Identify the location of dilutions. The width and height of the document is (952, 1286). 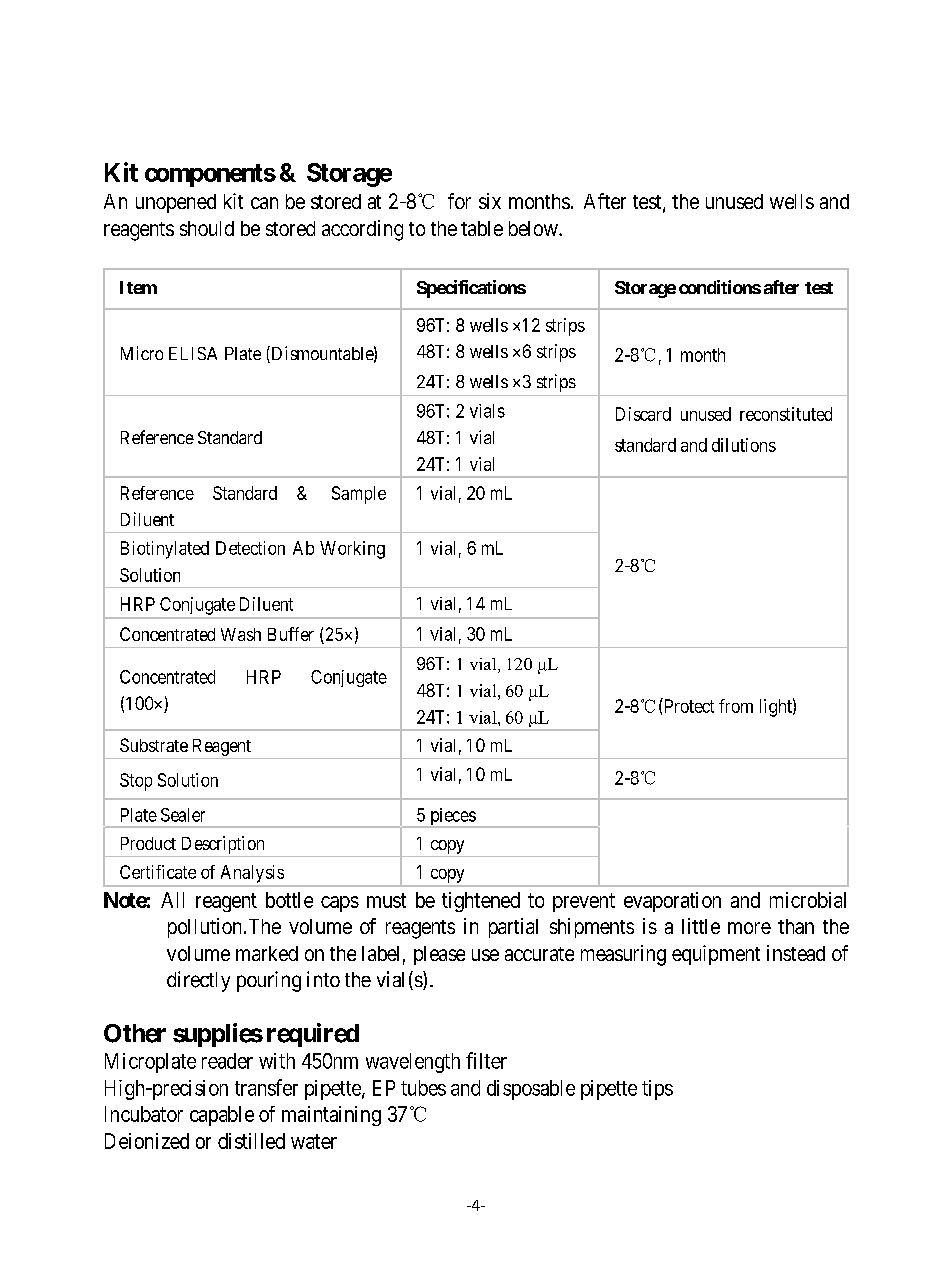
(744, 445).
